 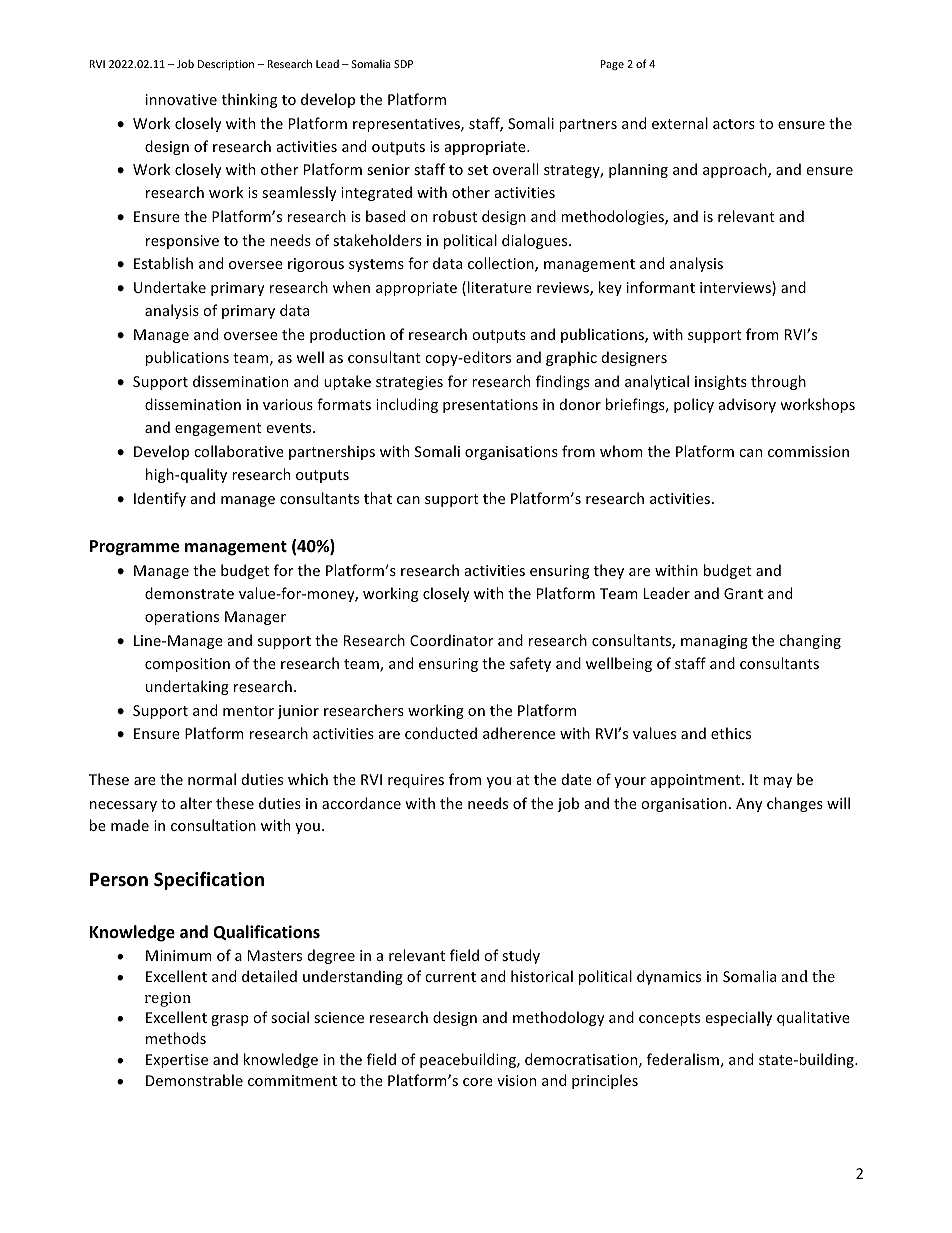 I want to click on Grant, so click(x=743, y=593).
